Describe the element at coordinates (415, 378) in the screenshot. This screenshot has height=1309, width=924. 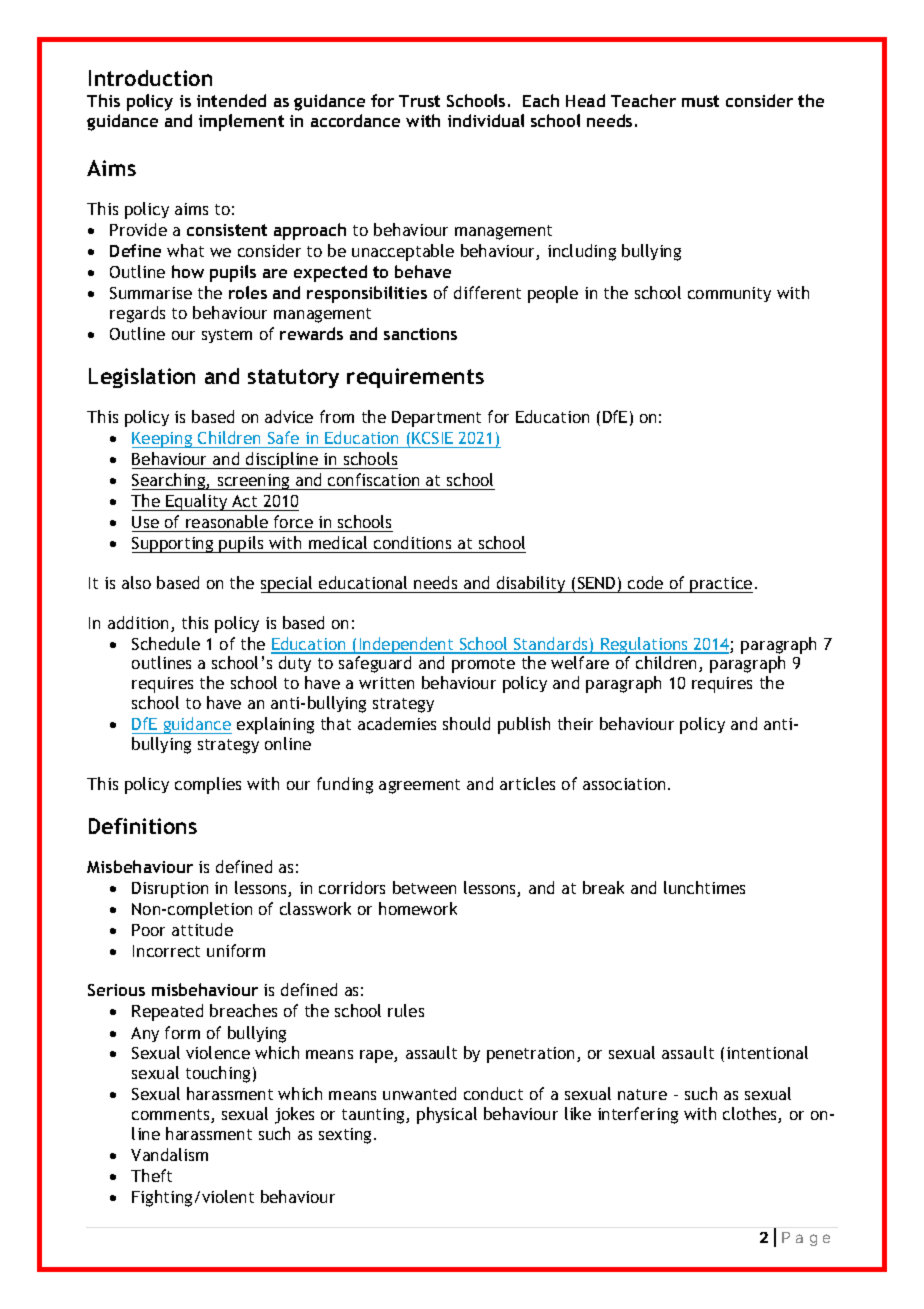
I see `requirements` at that location.
